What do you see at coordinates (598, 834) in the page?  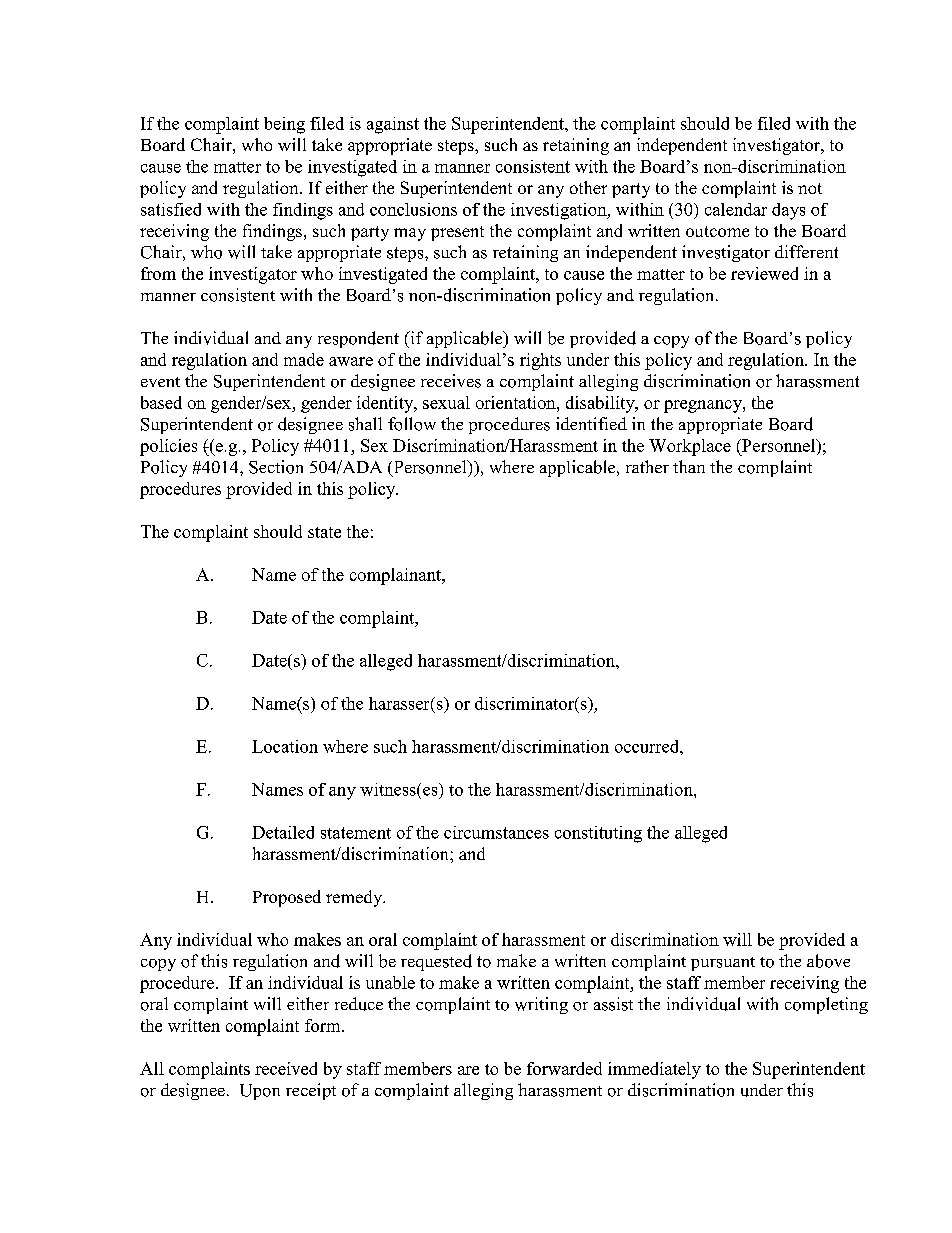 I see `constituting` at bounding box center [598, 834].
